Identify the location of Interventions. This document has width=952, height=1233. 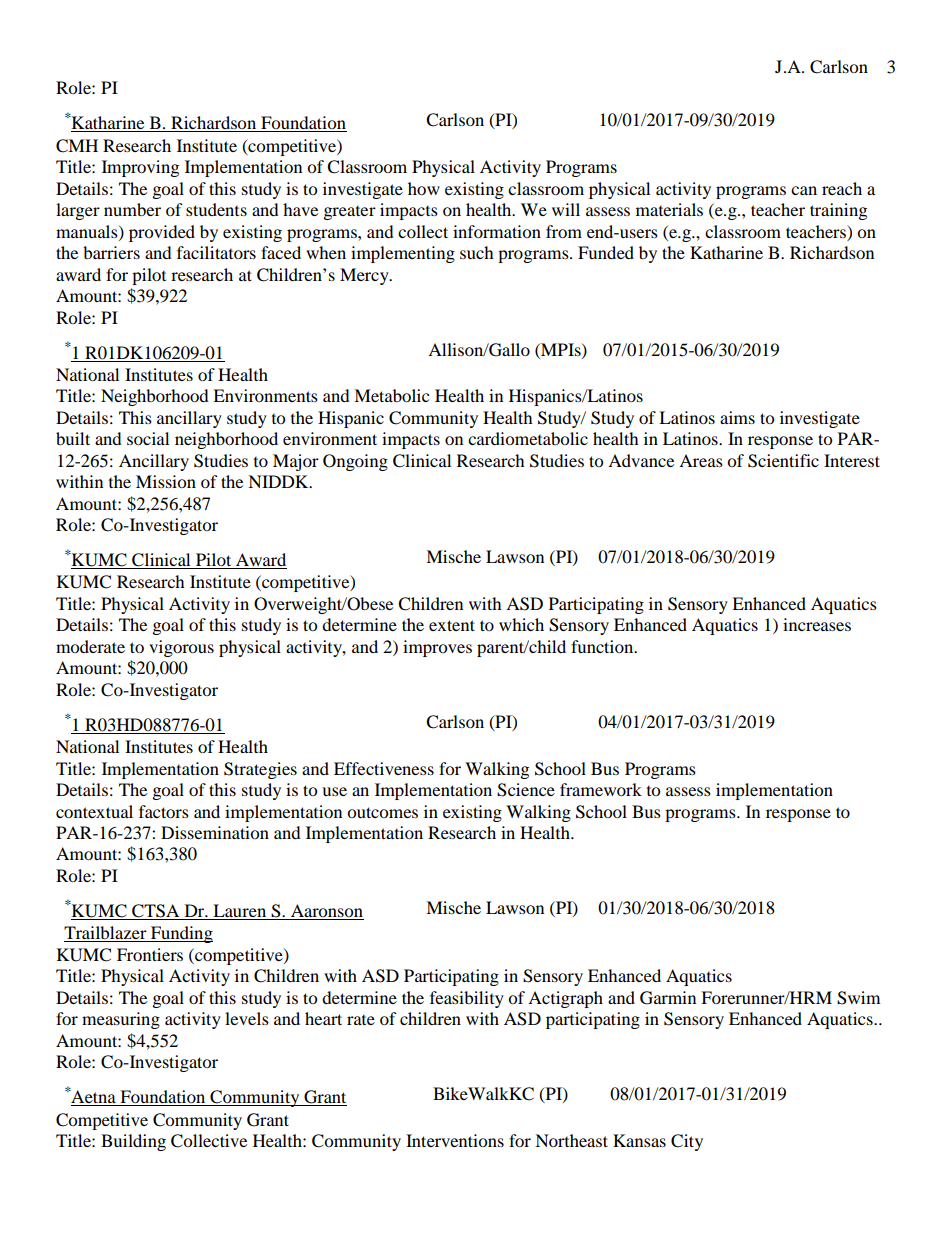
(455, 1140).
